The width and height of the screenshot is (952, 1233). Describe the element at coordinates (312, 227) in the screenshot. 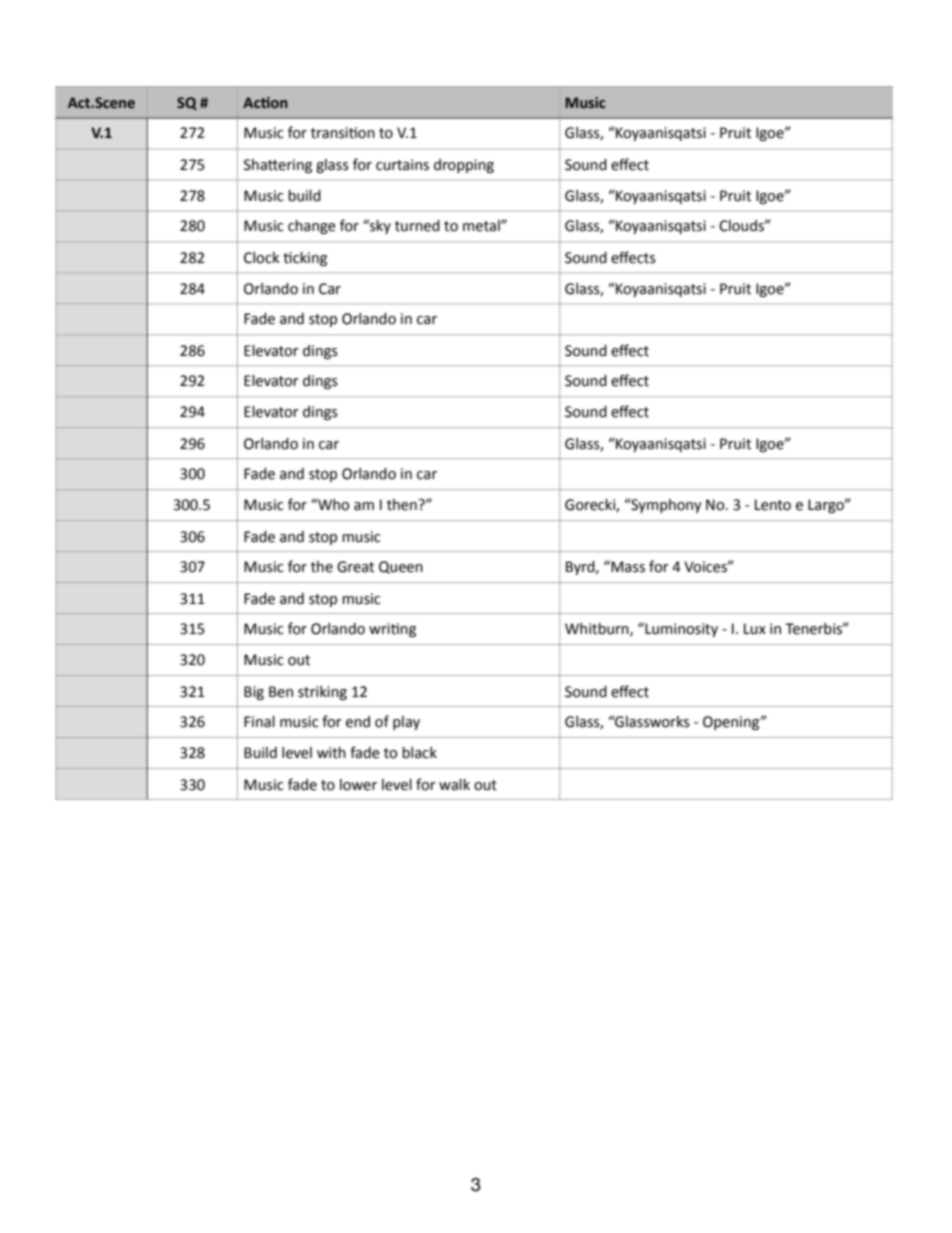

I see `change` at that location.
